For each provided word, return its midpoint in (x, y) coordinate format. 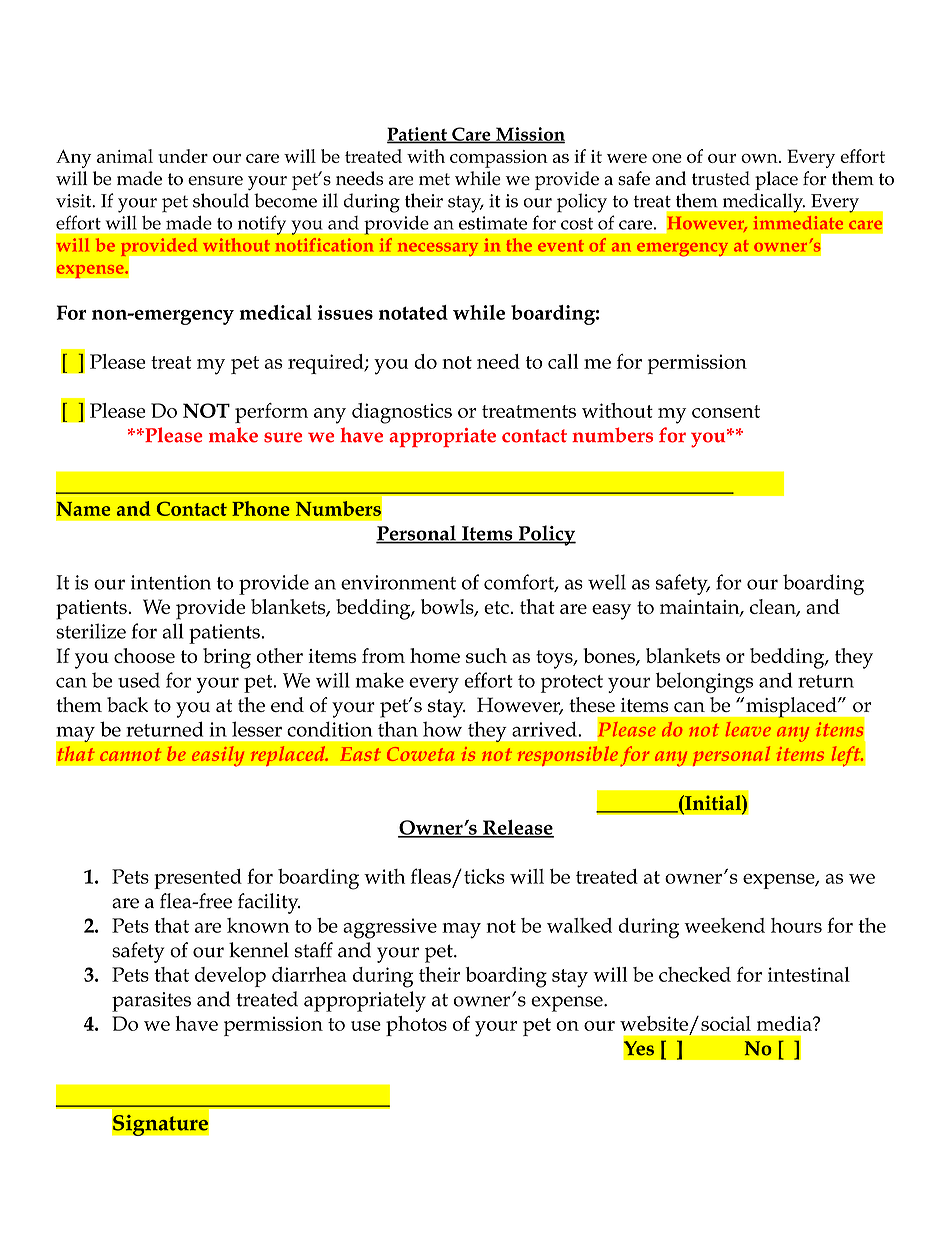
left (847, 756)
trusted (721, 178)
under (183, 156)
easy (611, 612)
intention (171, 582)
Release (517, 828)
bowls (448, 607)
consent (726, 411)
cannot (130, 754)
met (434, 179)
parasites (151, 1002)
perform (271, 413)
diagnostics (402, 413)
